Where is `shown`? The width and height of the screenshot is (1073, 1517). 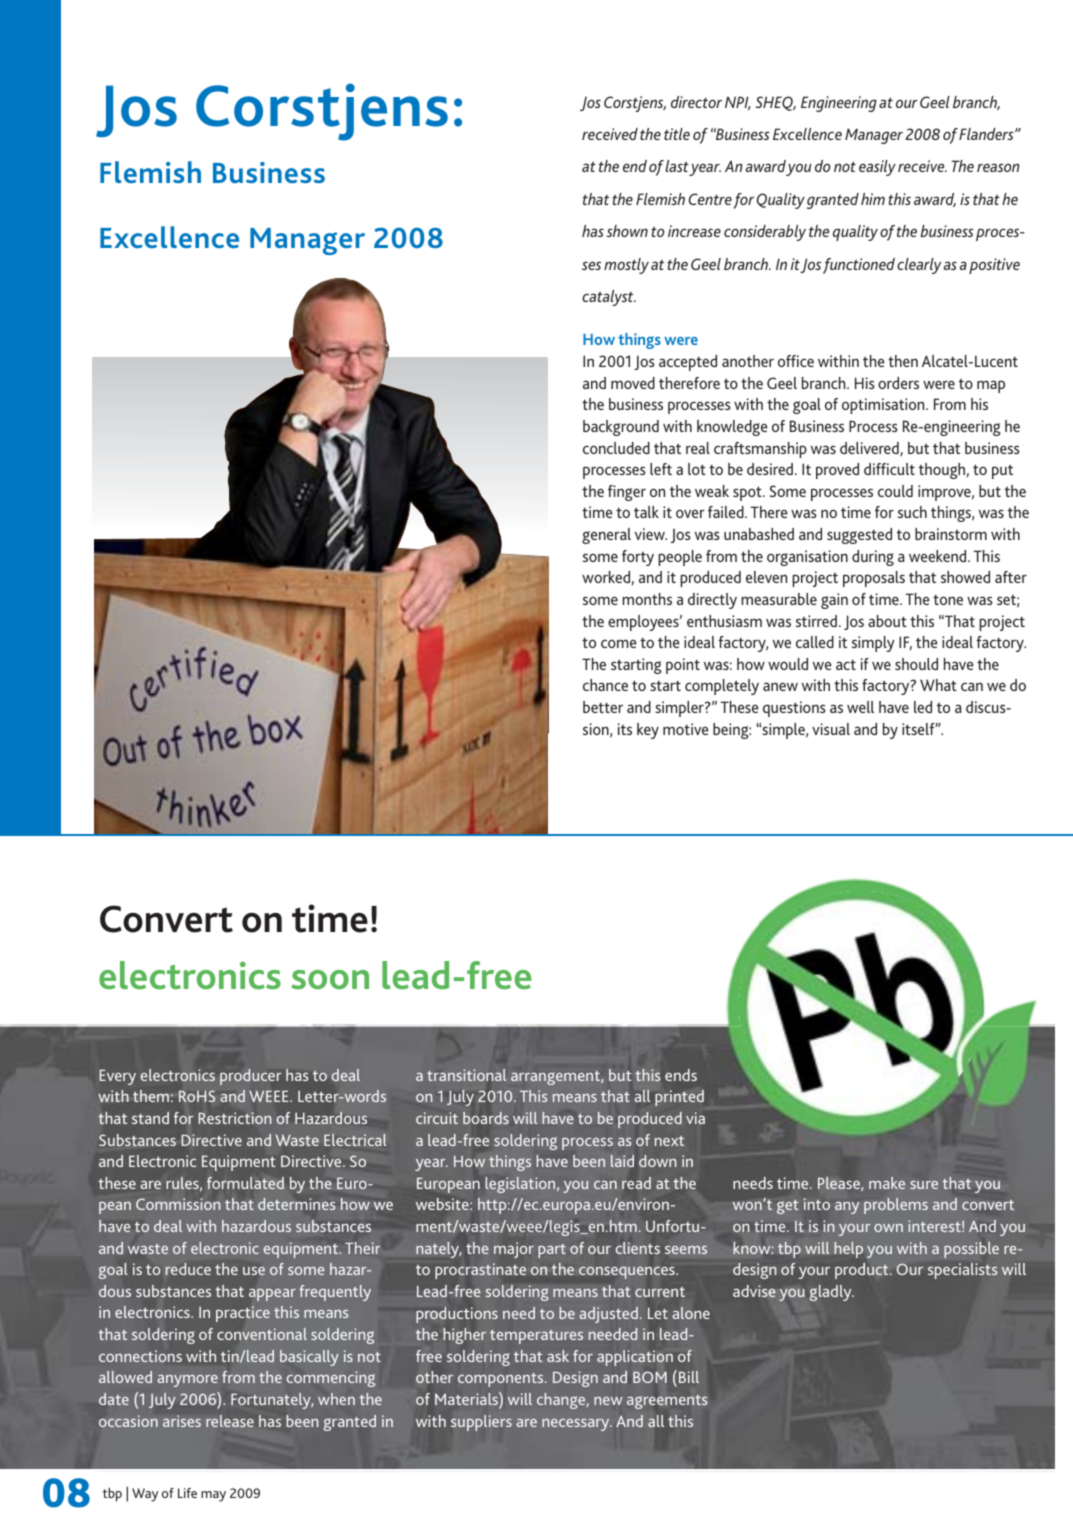
shown is located at coordinates (627, 231).
